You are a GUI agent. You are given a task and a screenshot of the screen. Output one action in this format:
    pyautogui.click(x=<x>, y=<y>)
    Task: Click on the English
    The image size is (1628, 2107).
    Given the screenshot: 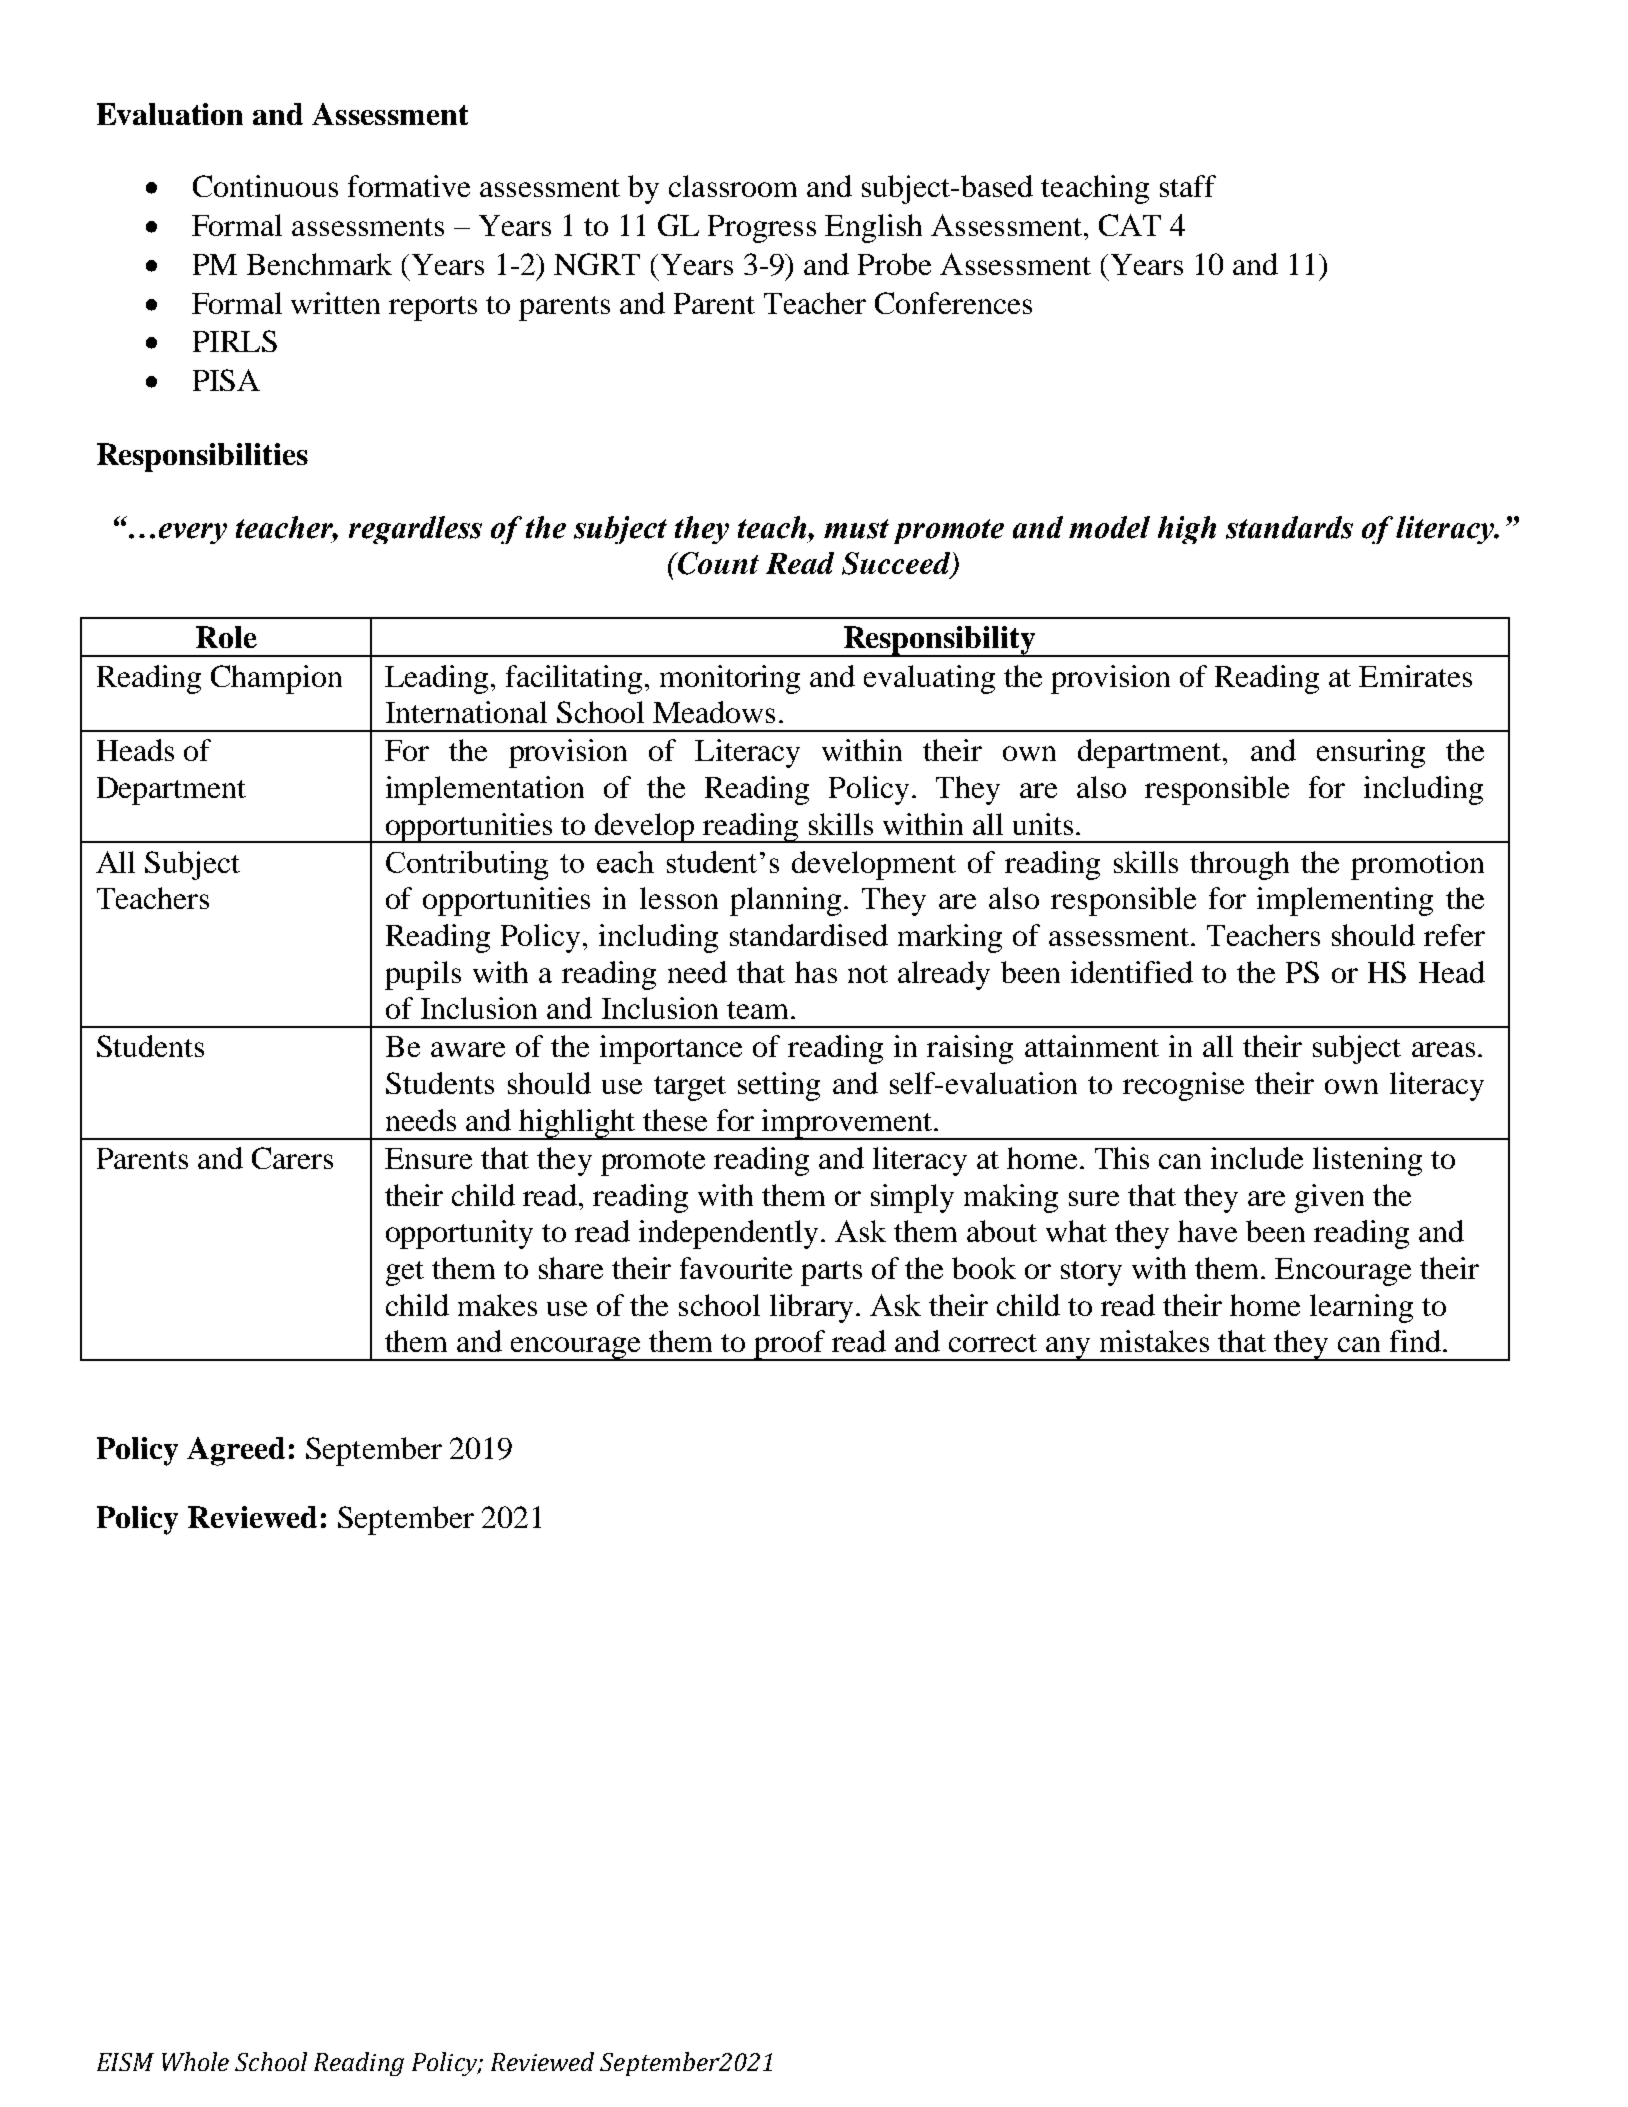 What is the action you would take?
    pyautogui.click(x=873, y=228)
